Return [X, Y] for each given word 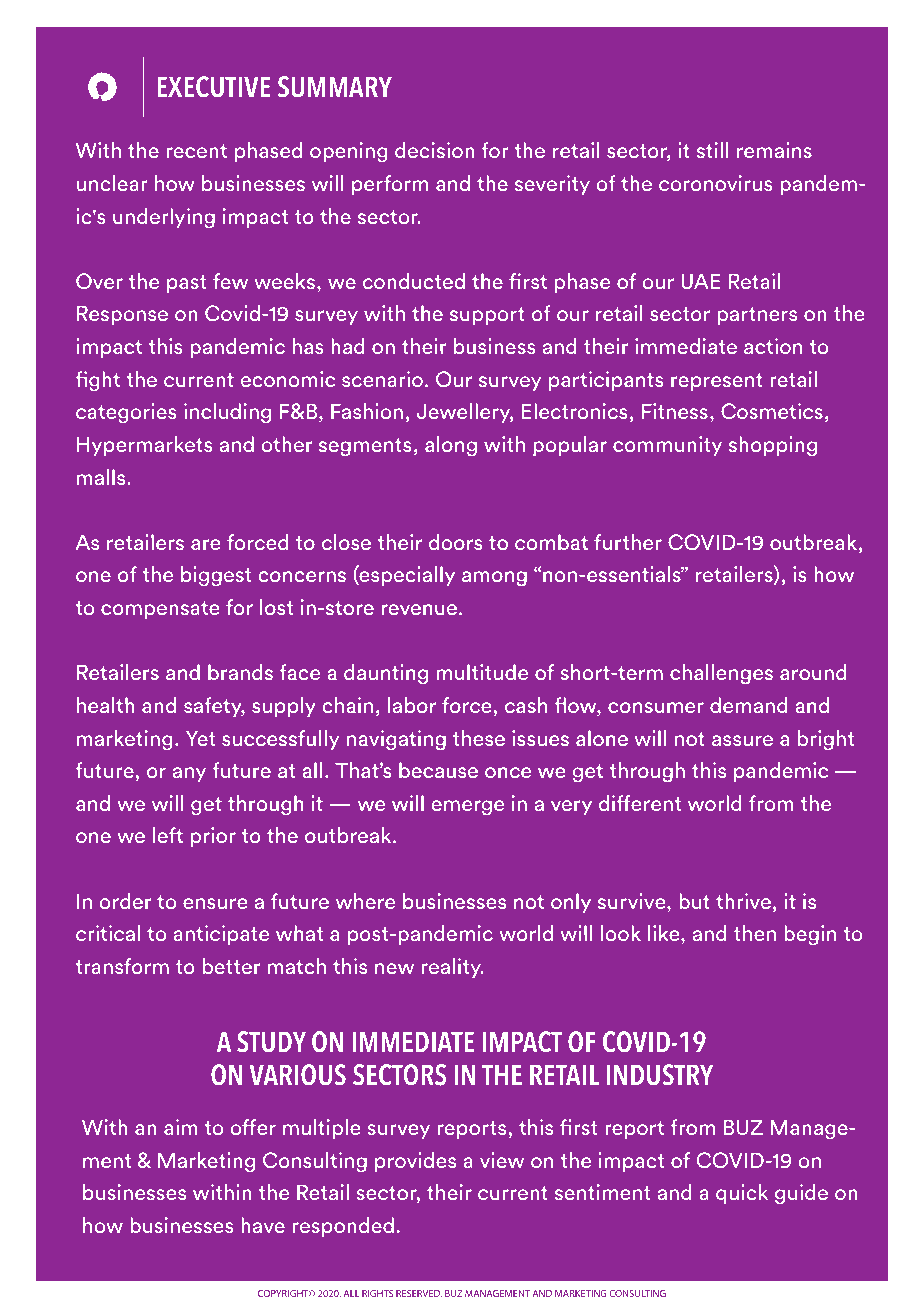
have [263, 1225]
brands [240, 672]
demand [748, 705]
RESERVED [419, 1294]
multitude [482, 672]
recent [197, 151]
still [712, 150]
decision [435, 150]
